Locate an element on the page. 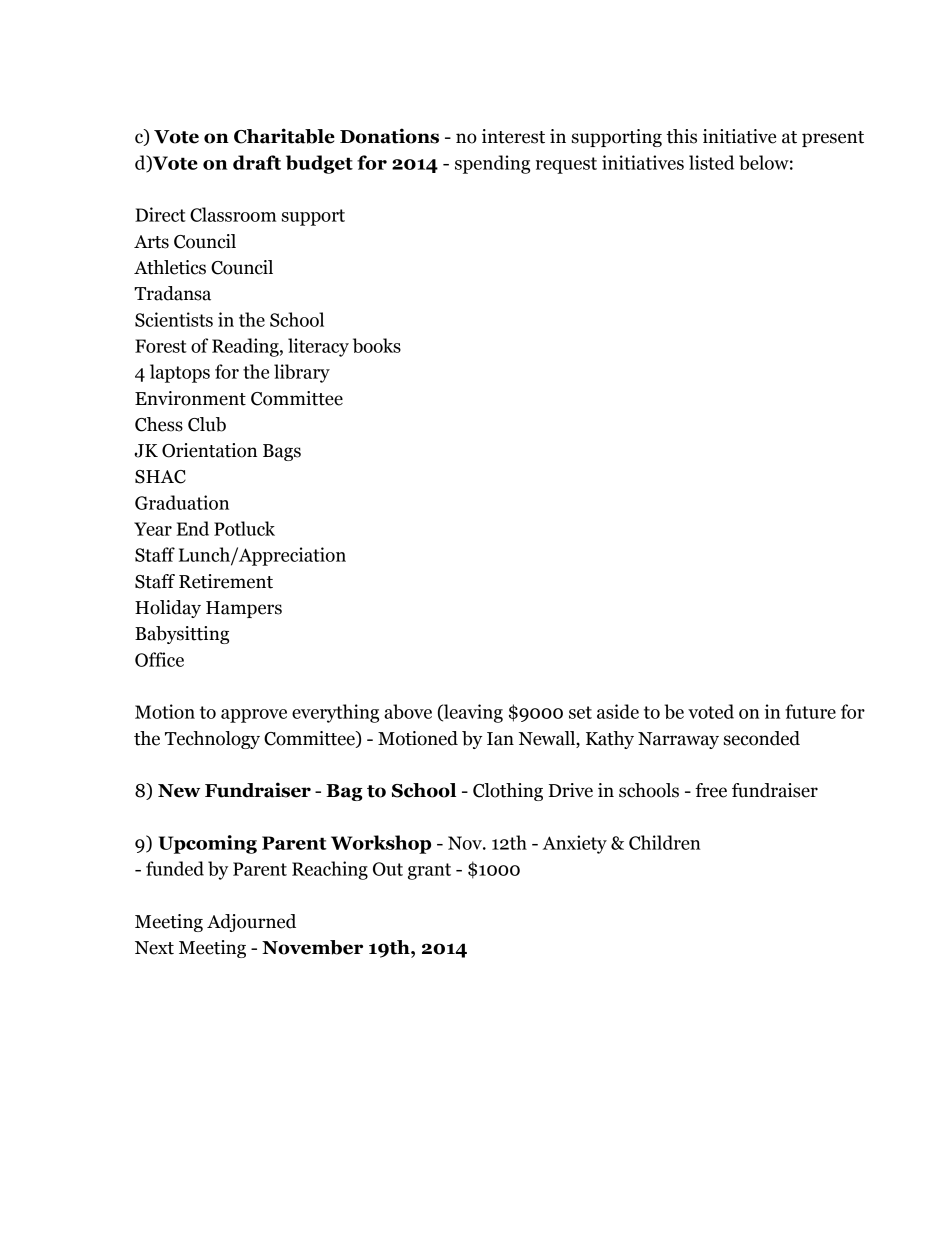 This image has height=1233, width=952. Bags is located at coordinates (282, 452).
